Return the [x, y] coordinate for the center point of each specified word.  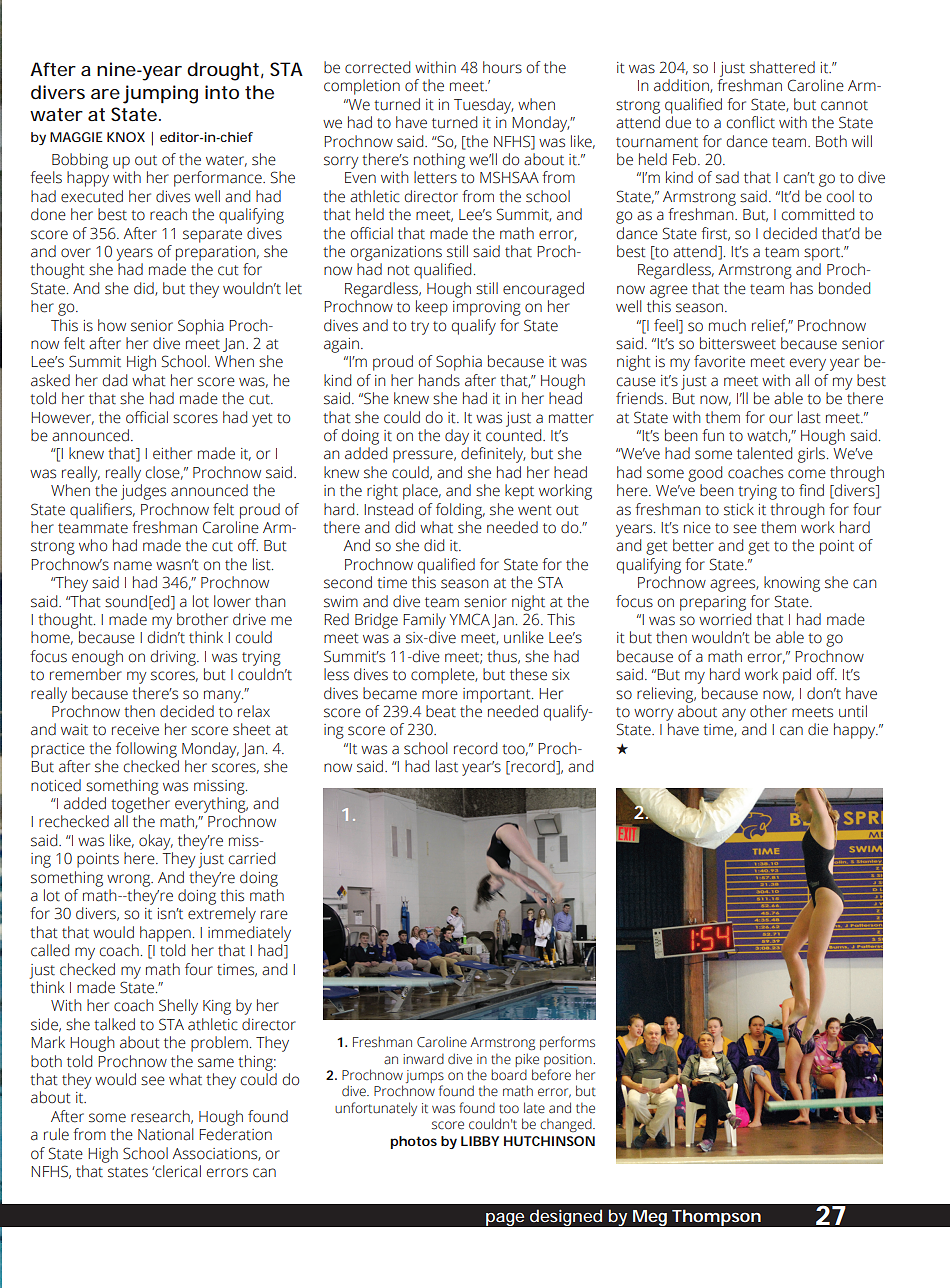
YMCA [470, 619]
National [165, 1134]
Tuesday [483, 106]
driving [174, 658]
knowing [792, 584]
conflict [751, 122]
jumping [160, 94]
